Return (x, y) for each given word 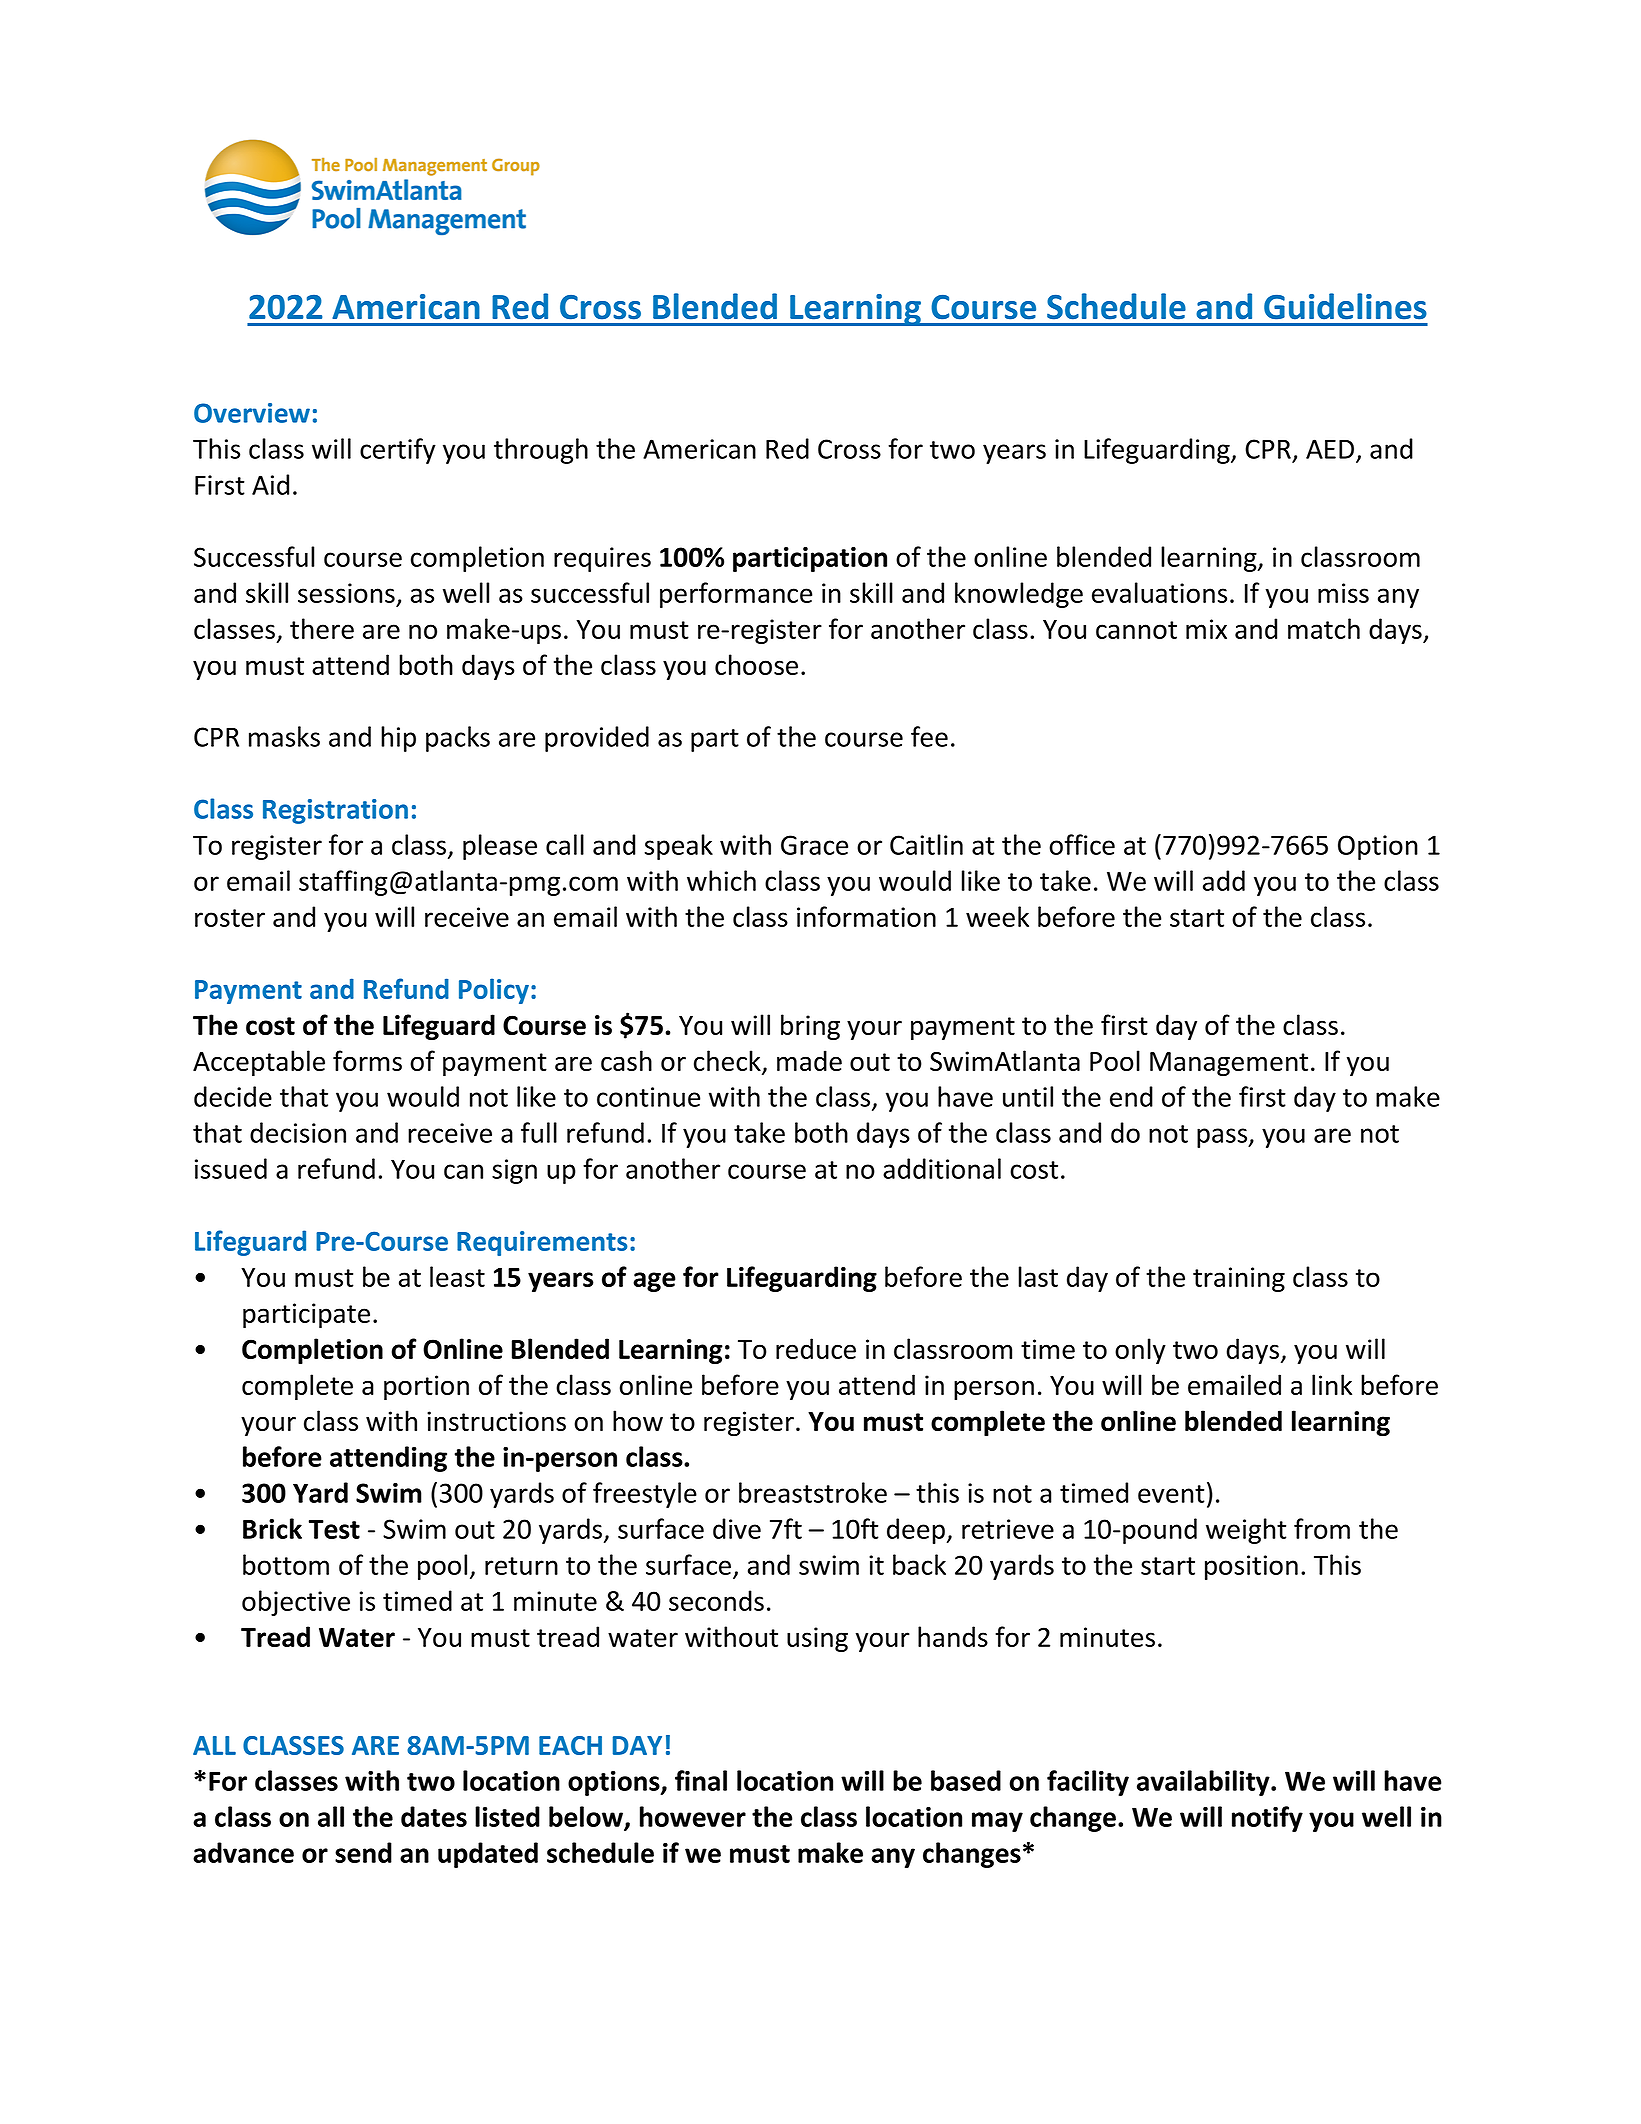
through (541, 451)
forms (367, 1060)
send (363, 1852)
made (809, 1060)
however (693, 1816)
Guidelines (1345, 306)
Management (1229, 1064)
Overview (252, 413)
